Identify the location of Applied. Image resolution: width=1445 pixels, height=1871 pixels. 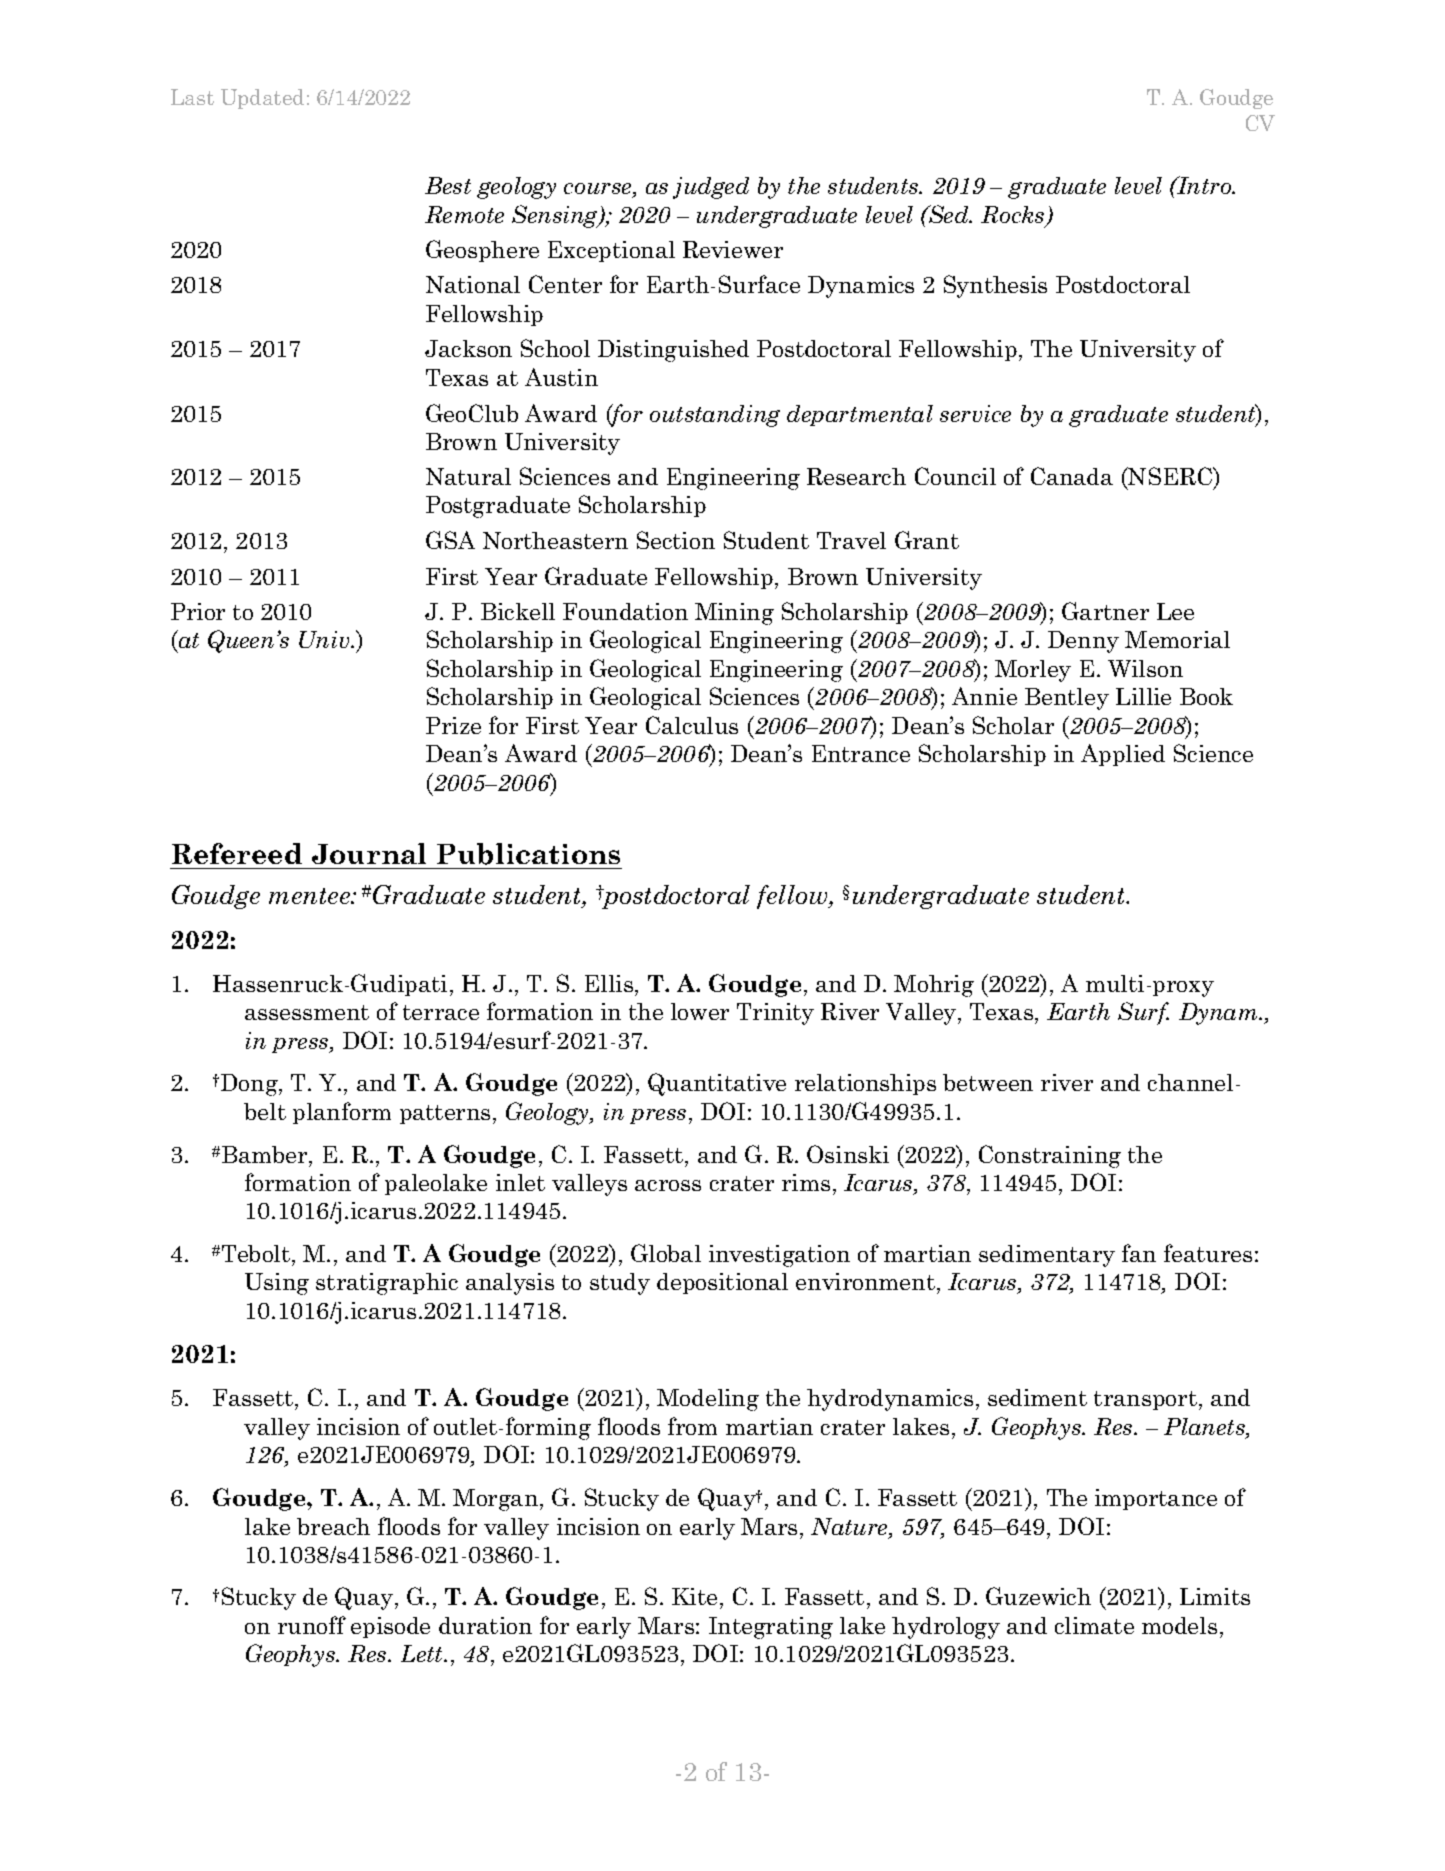
(1123, 755).
